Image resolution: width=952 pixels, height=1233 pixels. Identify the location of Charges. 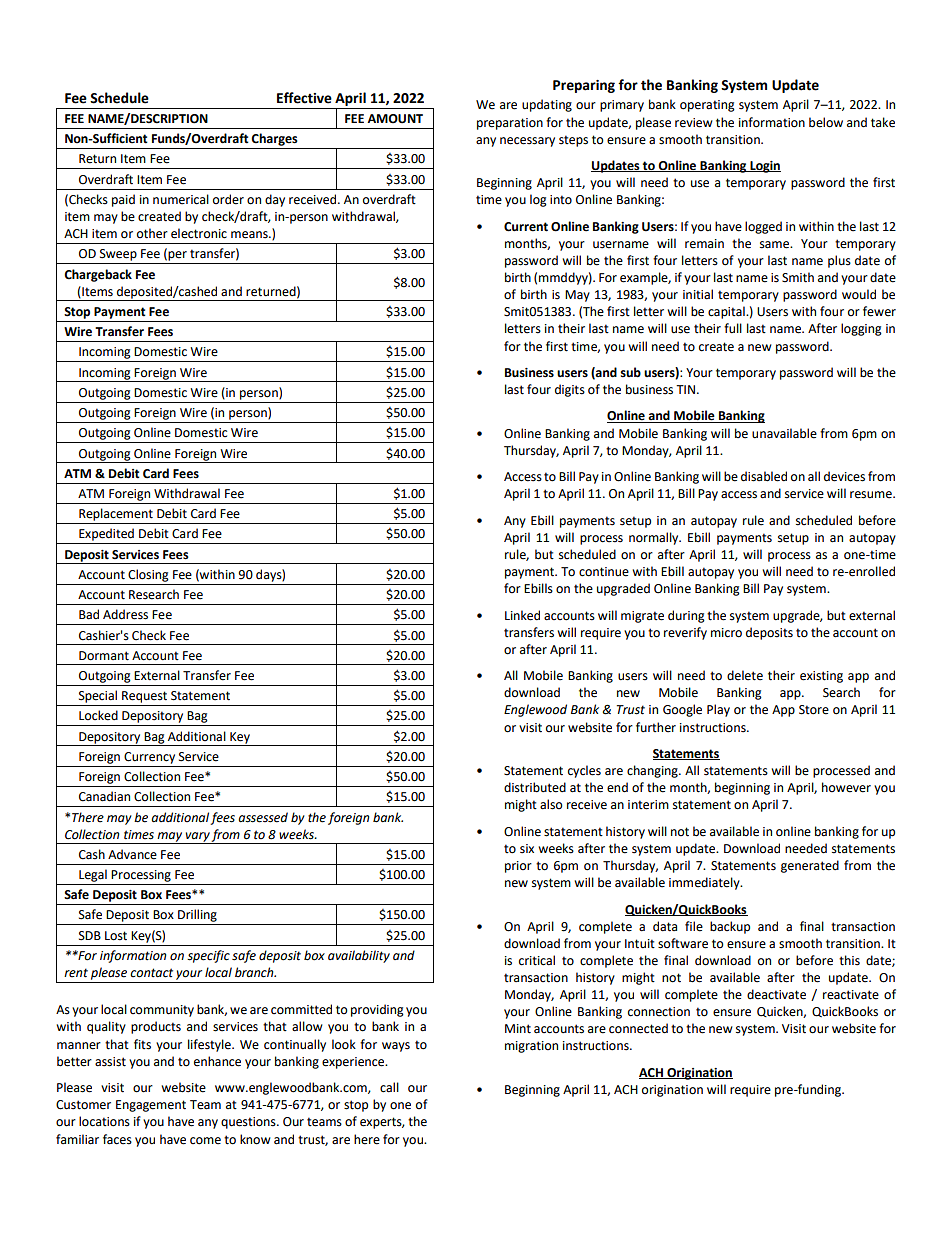
(274, 139).
